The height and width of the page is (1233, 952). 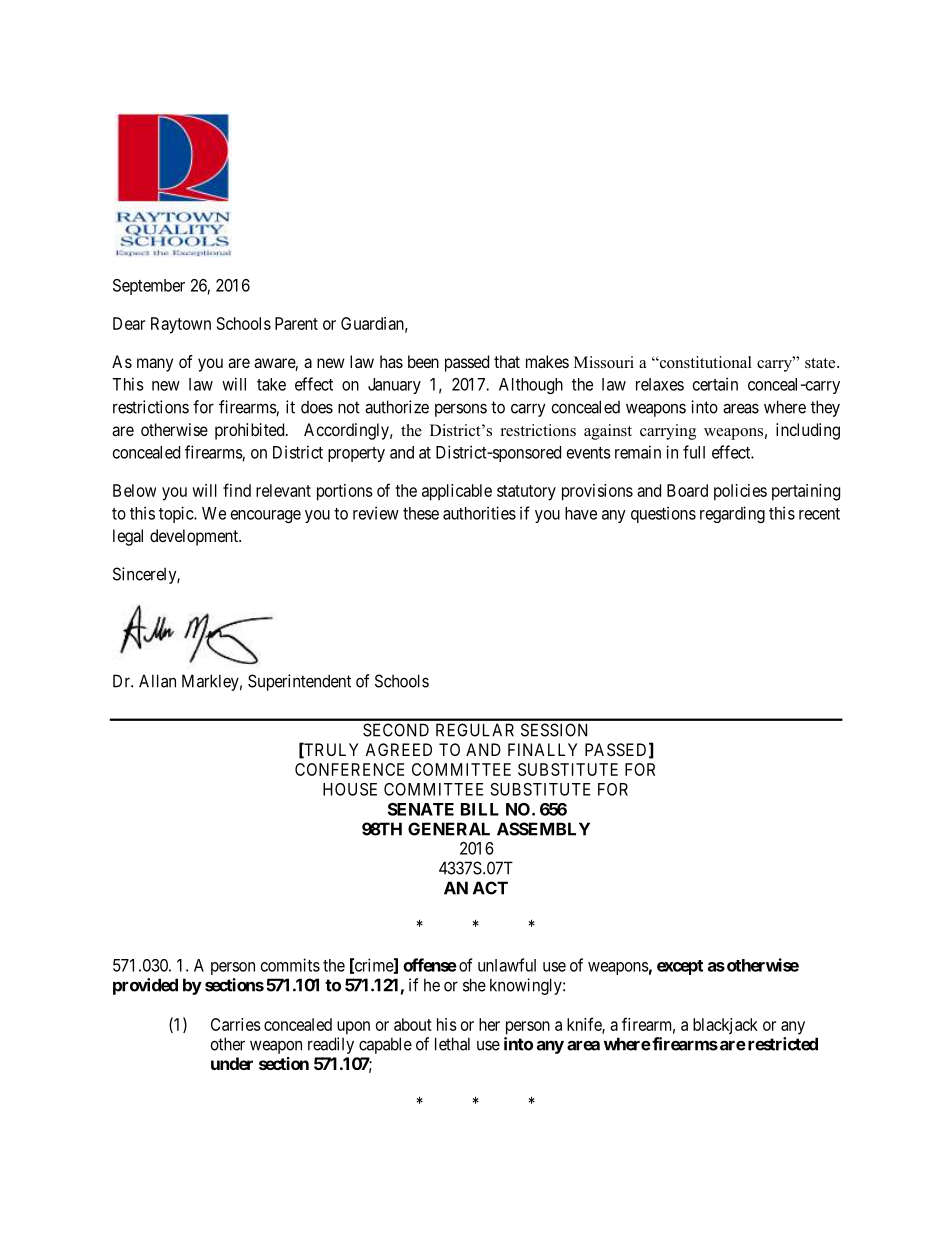 What do you see at coordinates (821, 363) in the page?
I see `state` at bounding box center [821, 363].
